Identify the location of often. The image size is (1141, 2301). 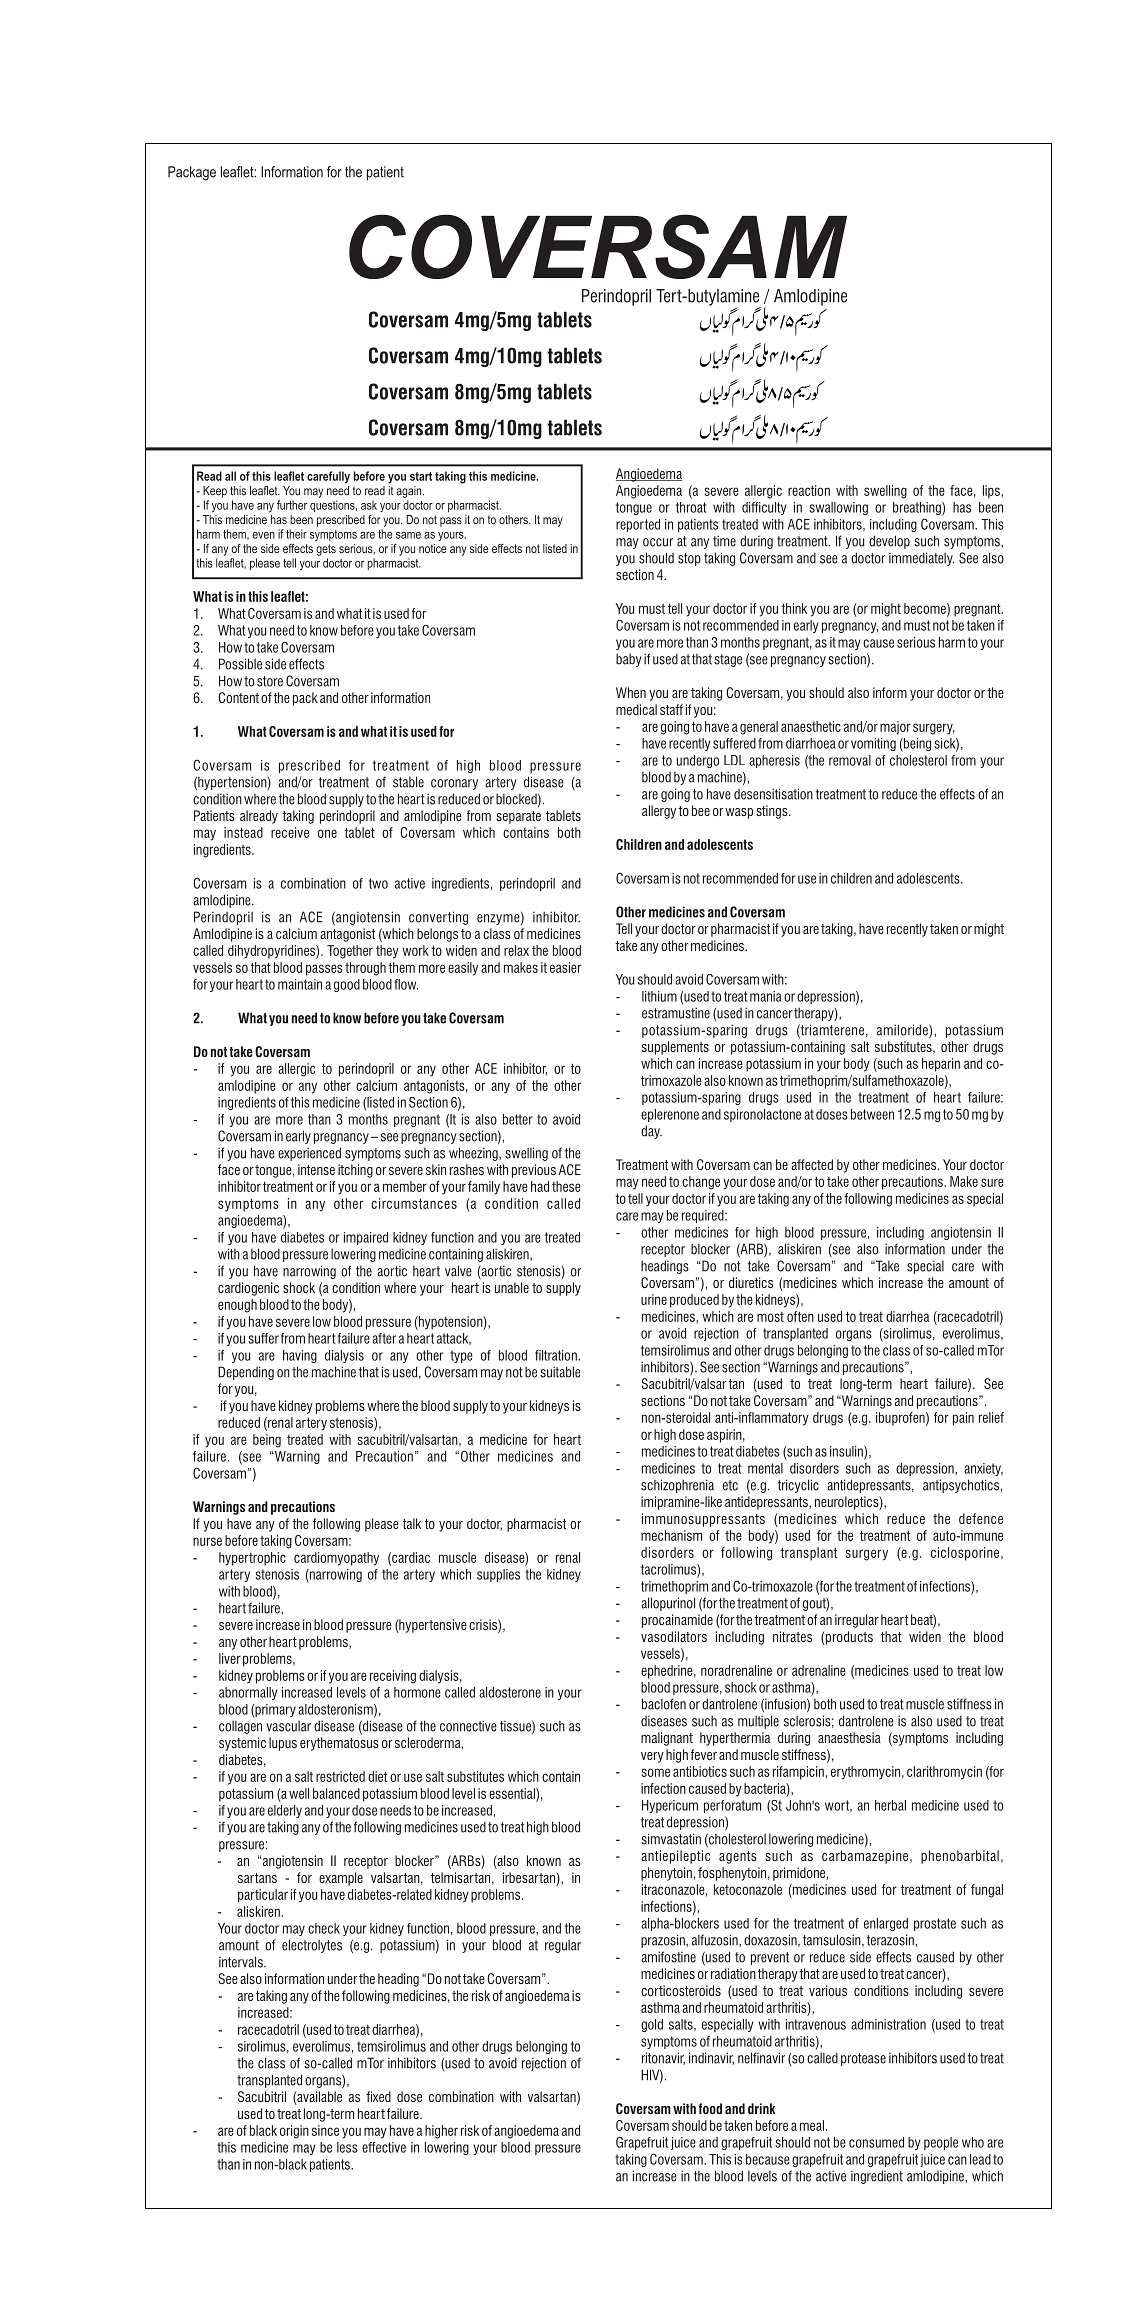
(800, 1316).
